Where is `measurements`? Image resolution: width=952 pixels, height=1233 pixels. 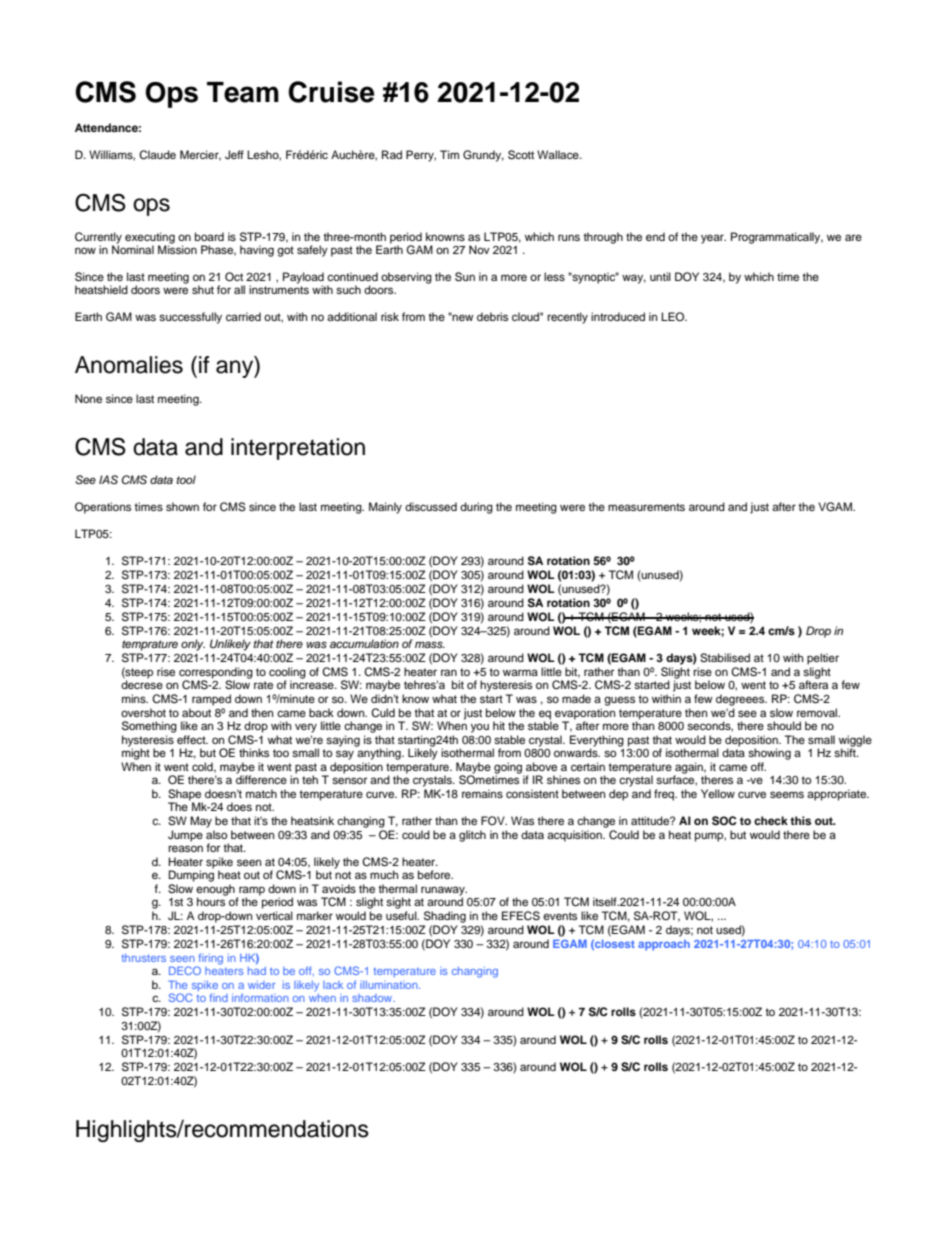 measurements is located at coordinates (646, 507).
